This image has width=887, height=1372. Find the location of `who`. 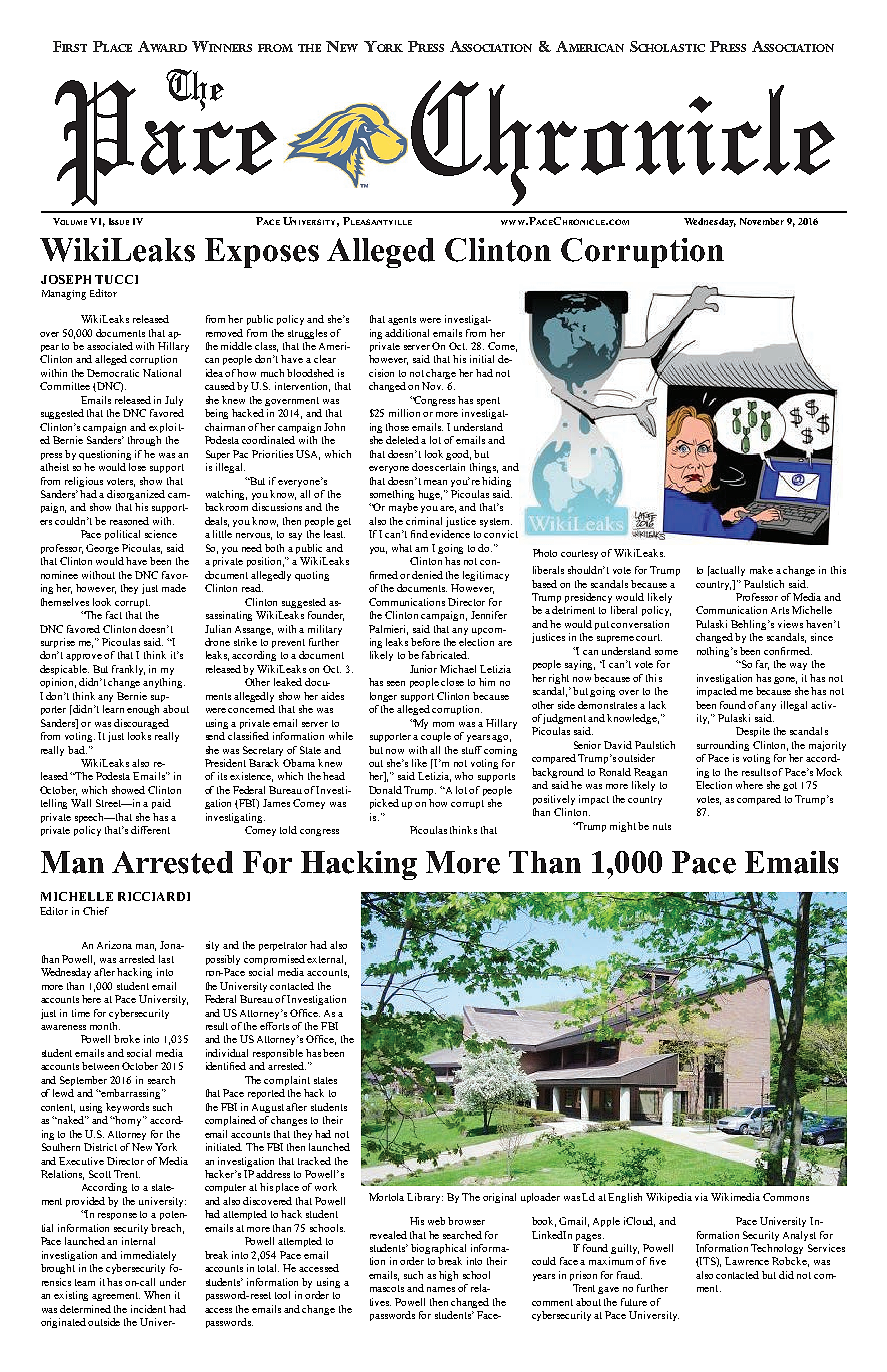

who is located at coordinates (464, 776).
